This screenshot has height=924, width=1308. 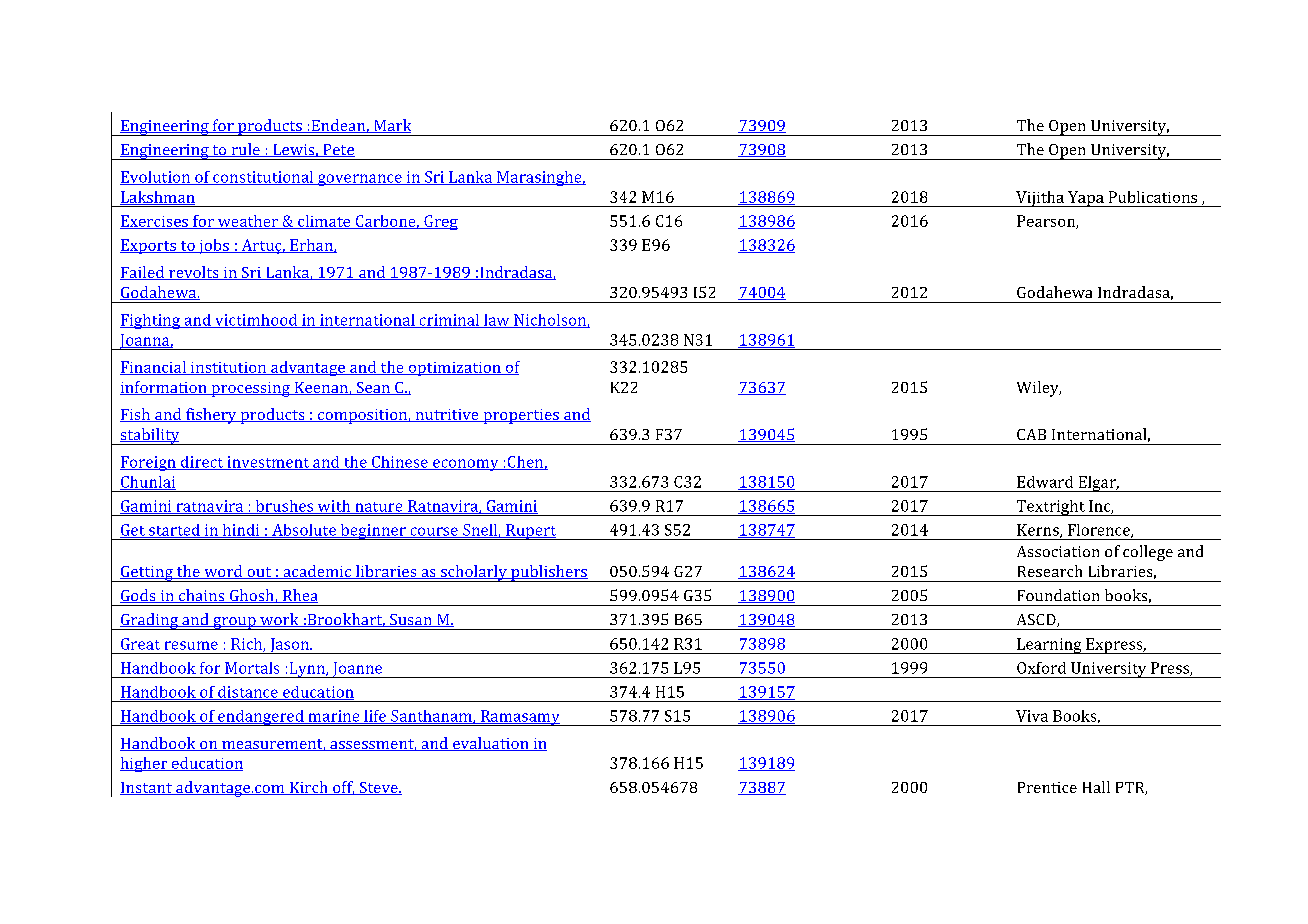 I want to click on Publications, so click(x=1153, y=197).
